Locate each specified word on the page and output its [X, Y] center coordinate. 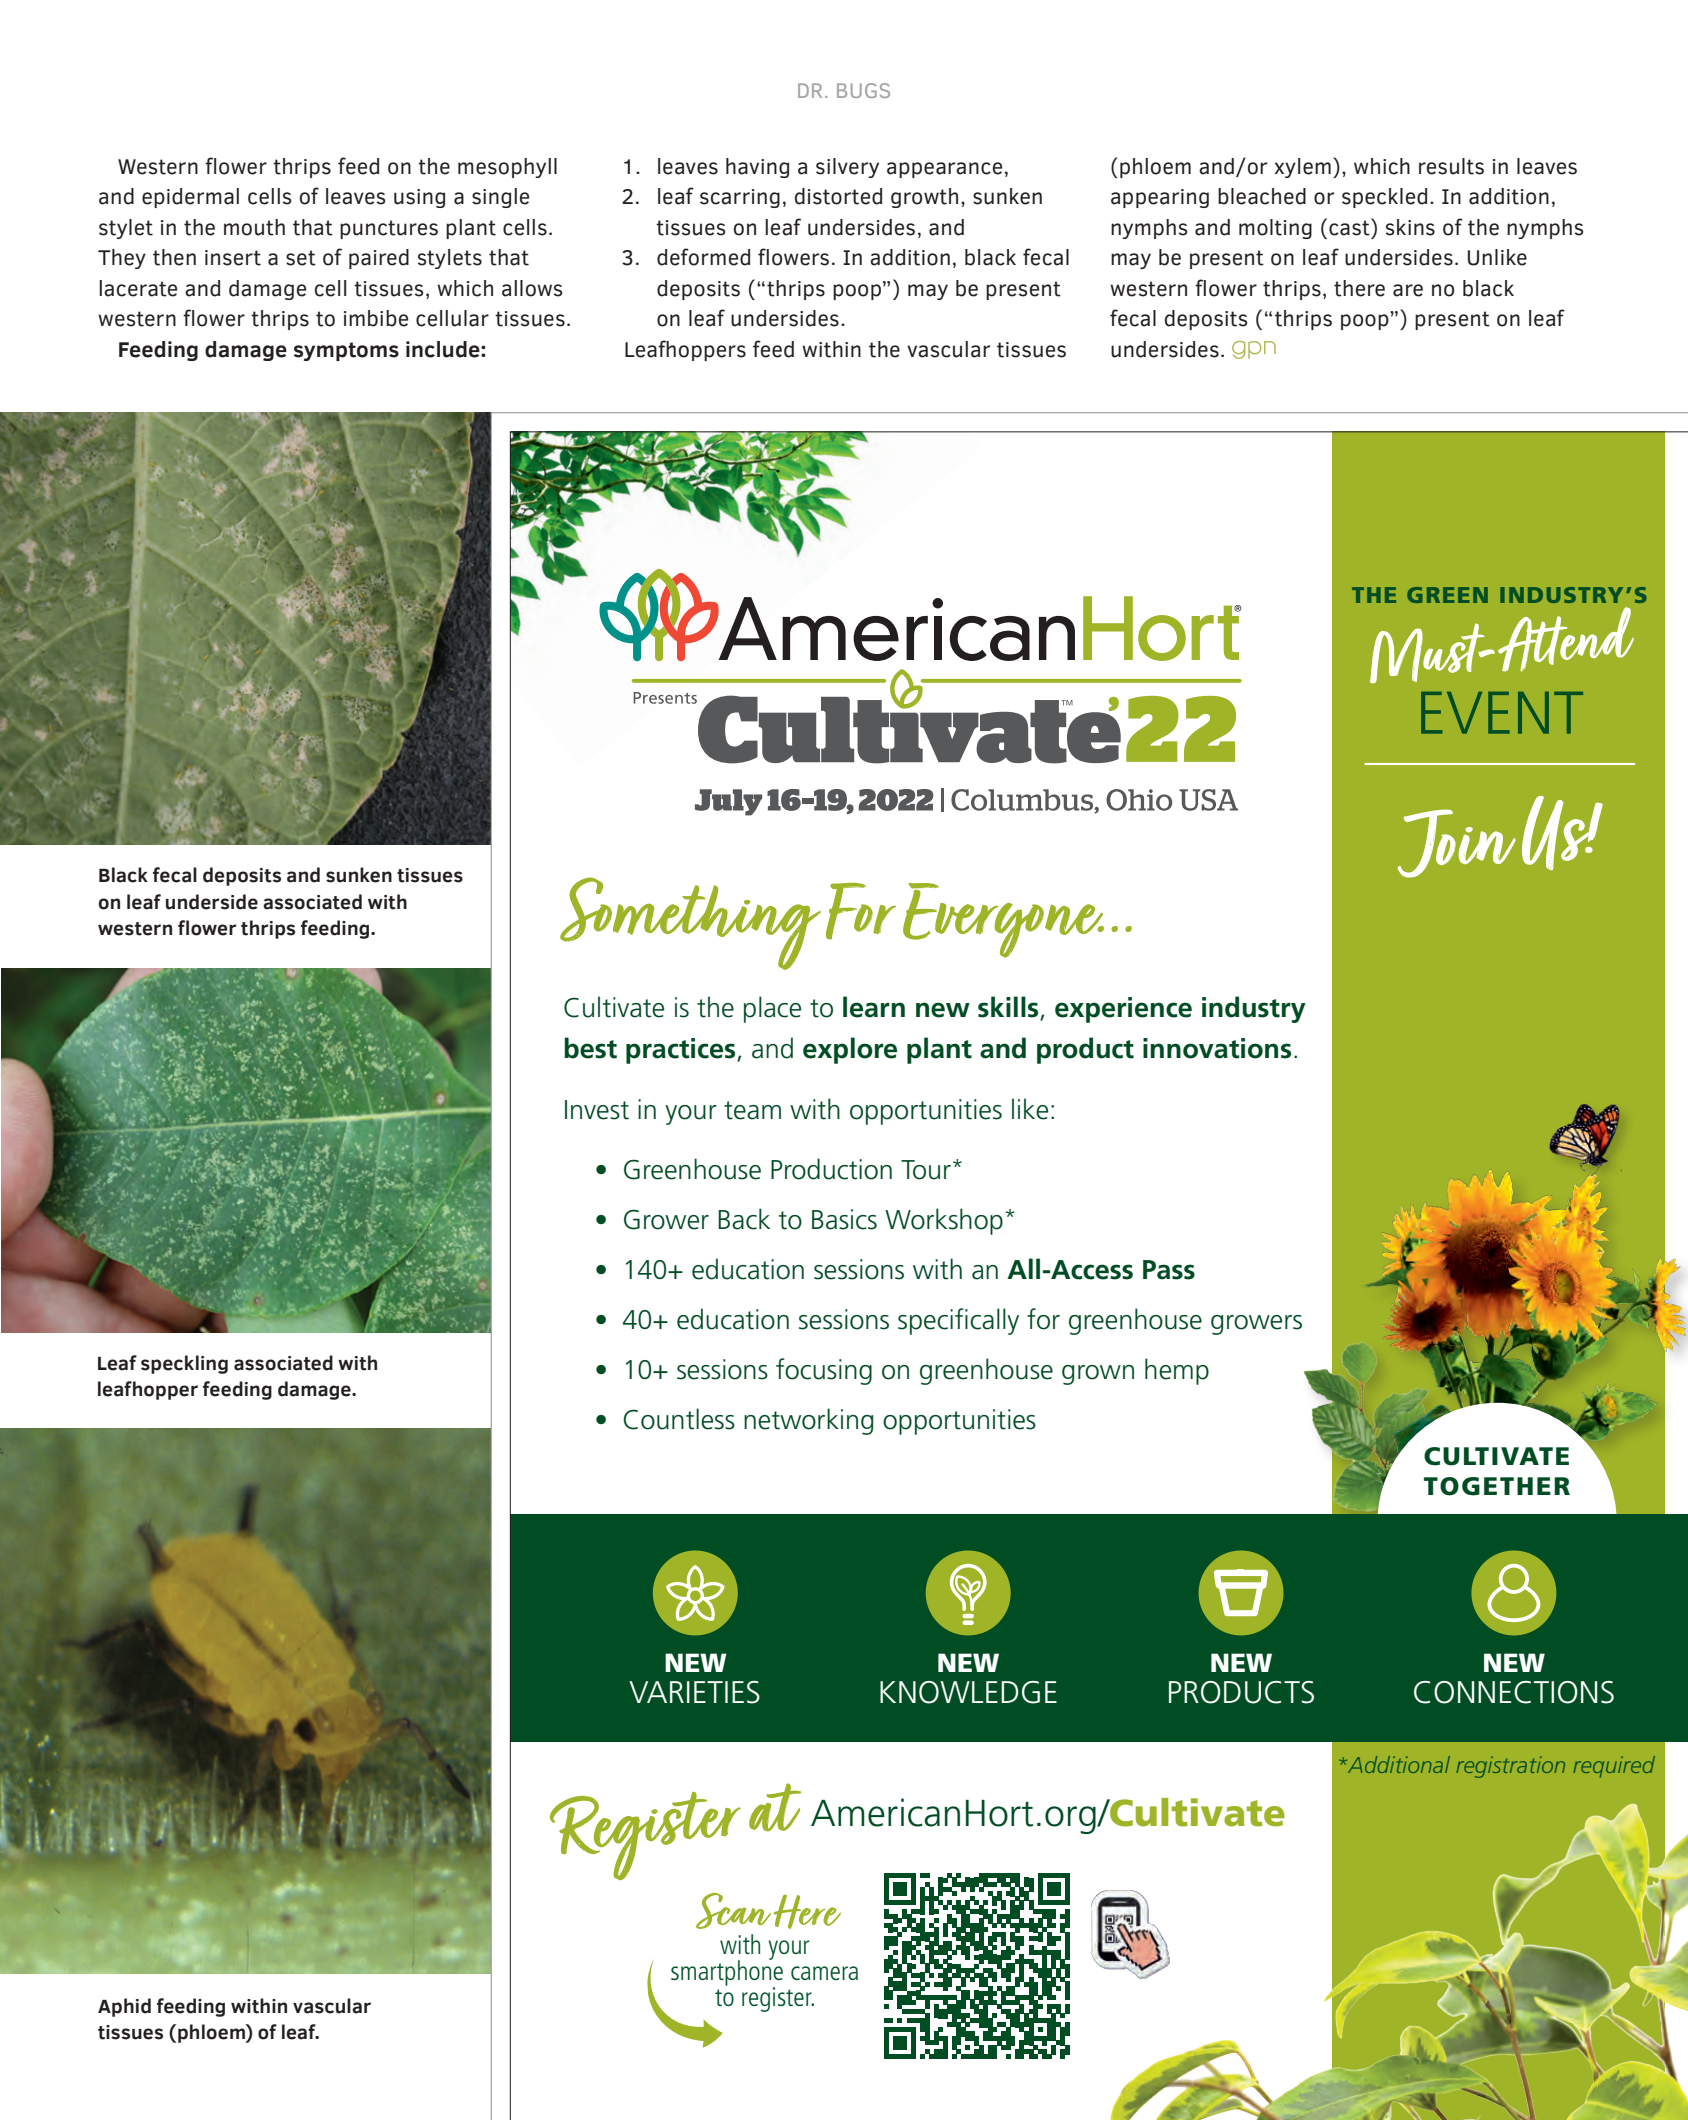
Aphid [124, 2007]
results [1451, 166]
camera [824, 1973]
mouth [254, 227]
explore [850, 1050]
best [590, 1048]
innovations [1217, 1048]
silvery [847, 168]
